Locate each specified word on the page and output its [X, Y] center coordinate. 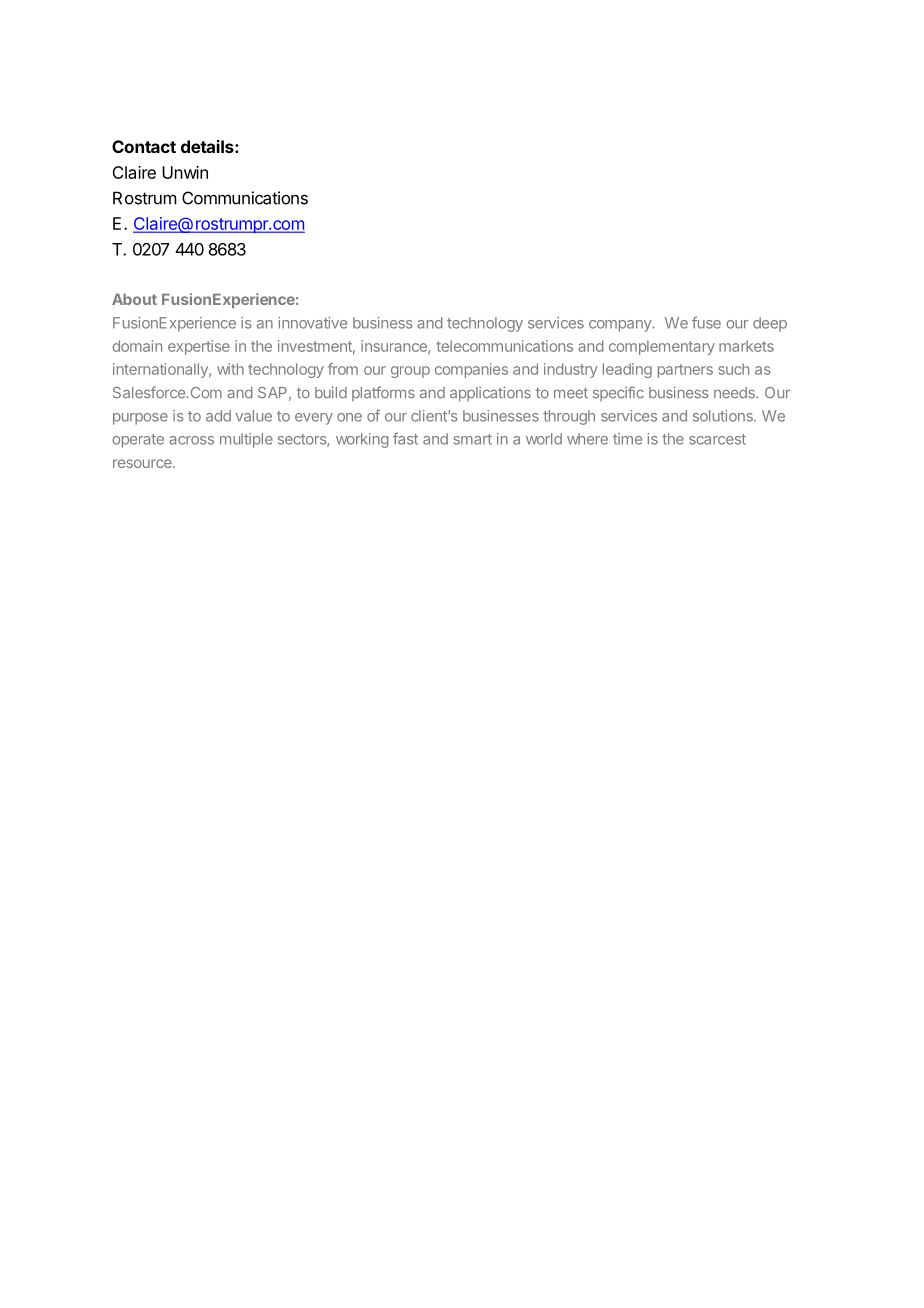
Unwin [185, 172]
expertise [199, 347]
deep [770, 324]
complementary [662, 347]
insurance [395, 347]
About [134, 299]
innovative [312, 323]
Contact [144, 146]
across [191, 440]
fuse [706, 323]
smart [473, 439]
